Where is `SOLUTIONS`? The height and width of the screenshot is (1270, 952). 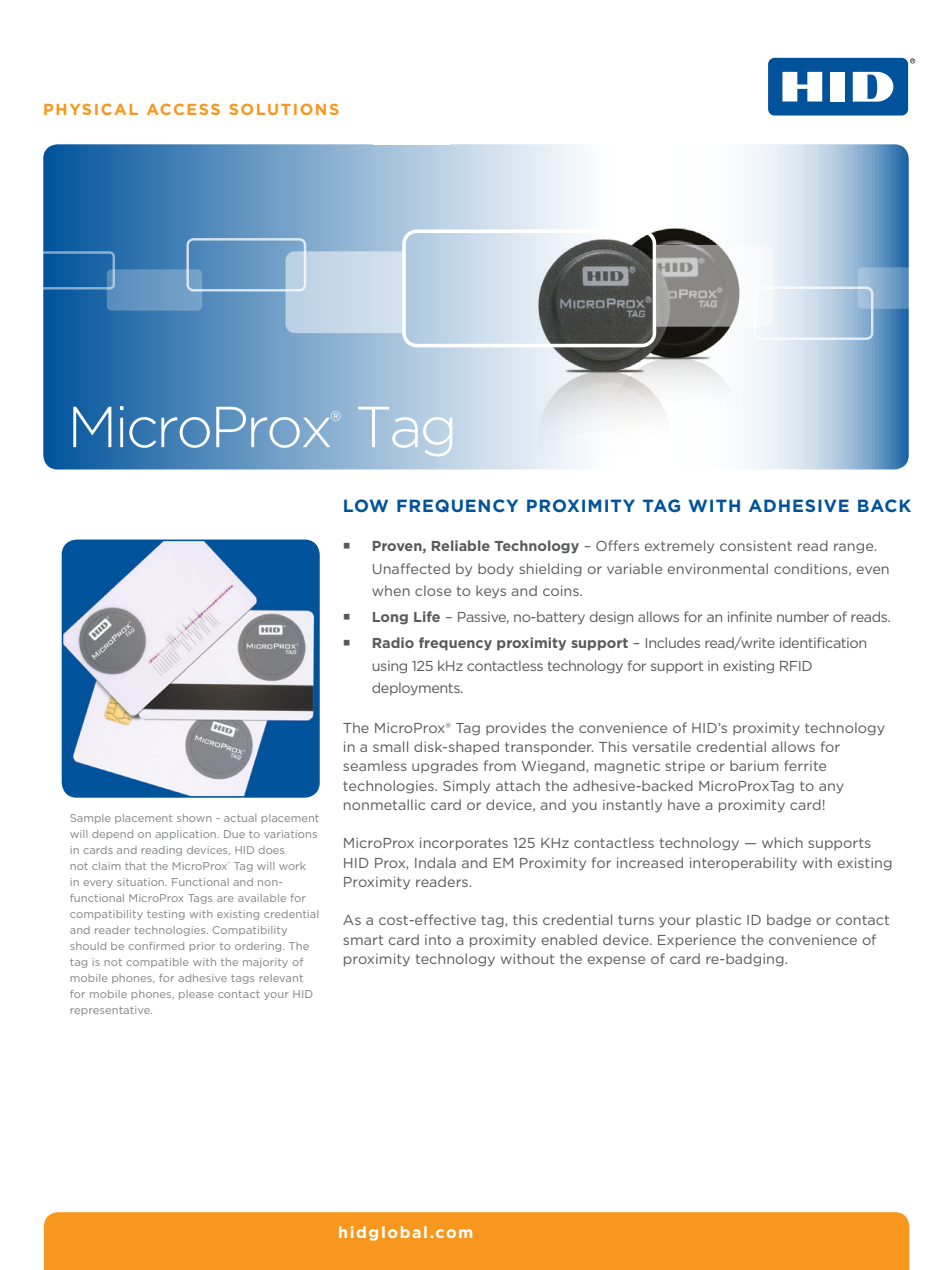
SOLUTIONS is located at coordinates (284, 109).
